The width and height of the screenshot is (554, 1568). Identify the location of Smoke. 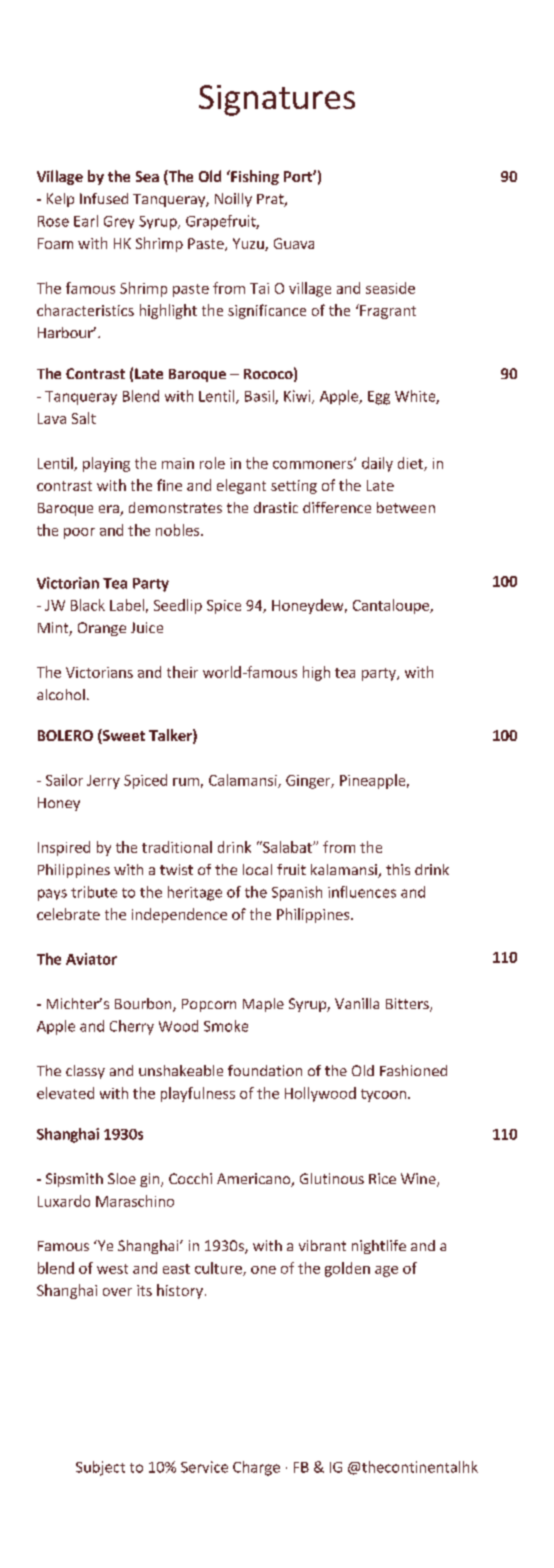
(226, 1026).
